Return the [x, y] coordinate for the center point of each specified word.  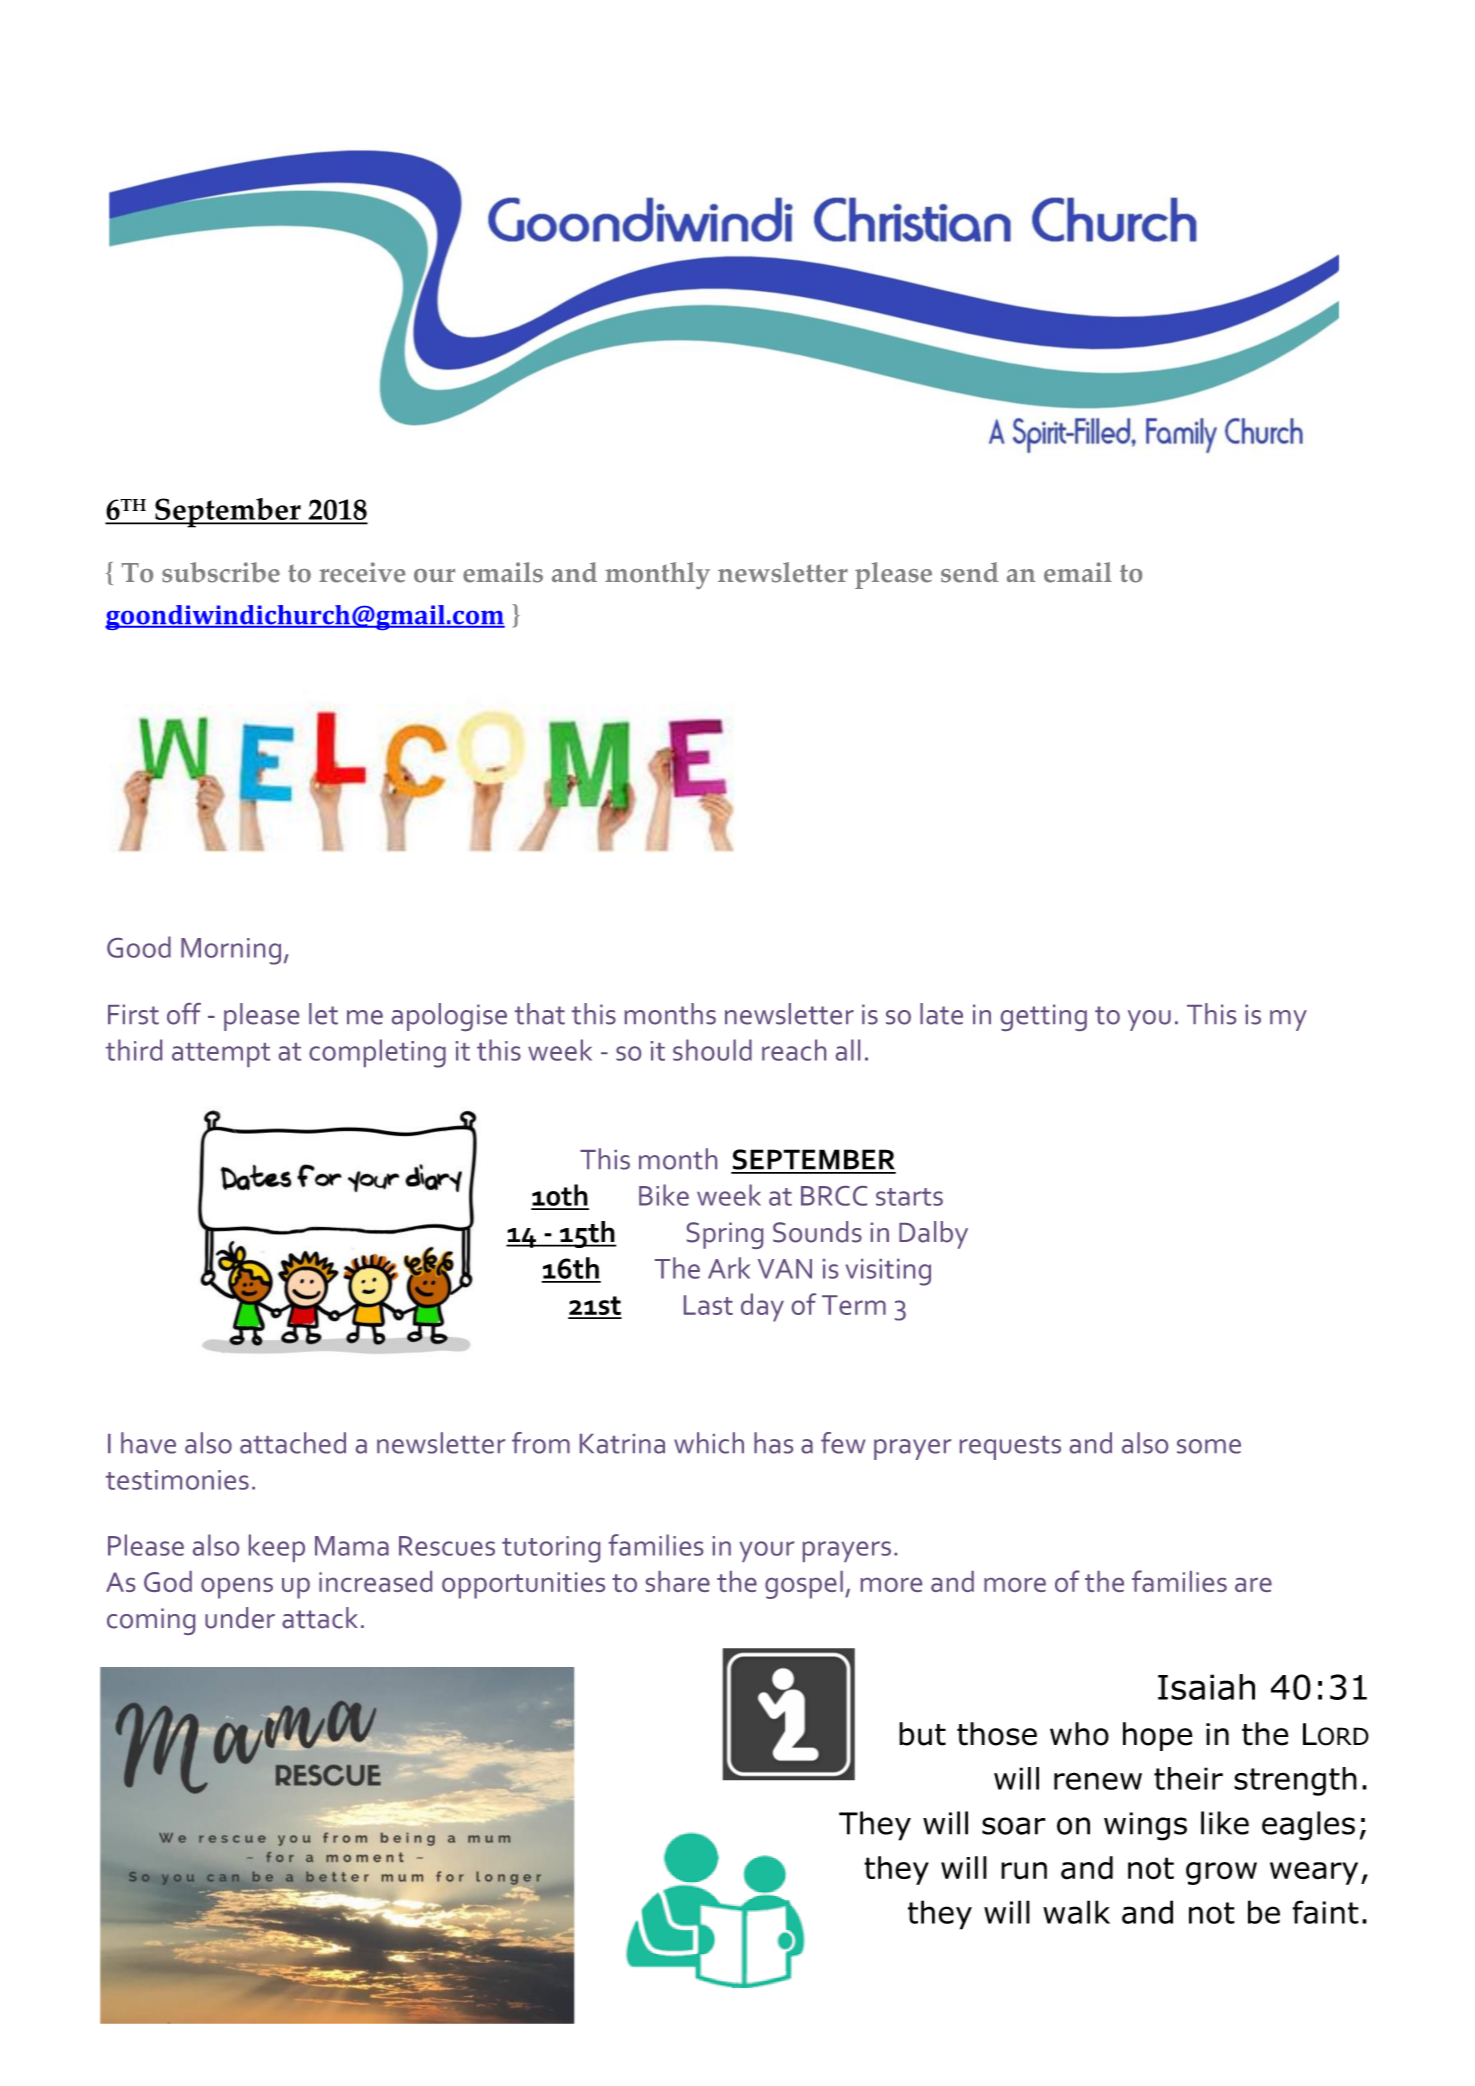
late [941, 1014]
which [709, 1443]
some [1209, 1446]
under [240, 1618]
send [970, 572]
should [712, 1050]
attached [293, 1443]
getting [1044, 1017]
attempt [221, 1055]
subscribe [221, 572]
